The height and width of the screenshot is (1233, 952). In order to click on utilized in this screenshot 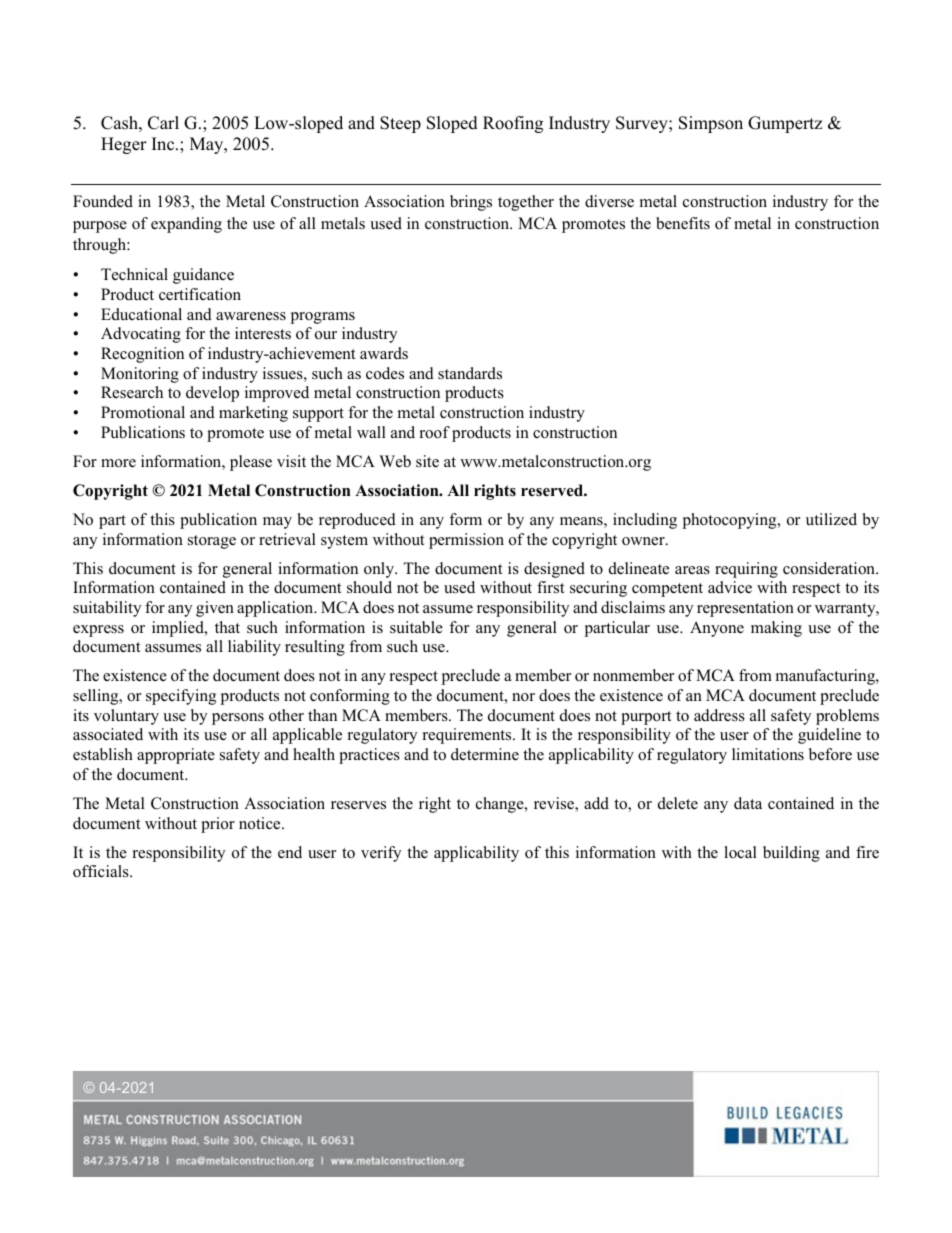, I will do `click(831, 519)`.
